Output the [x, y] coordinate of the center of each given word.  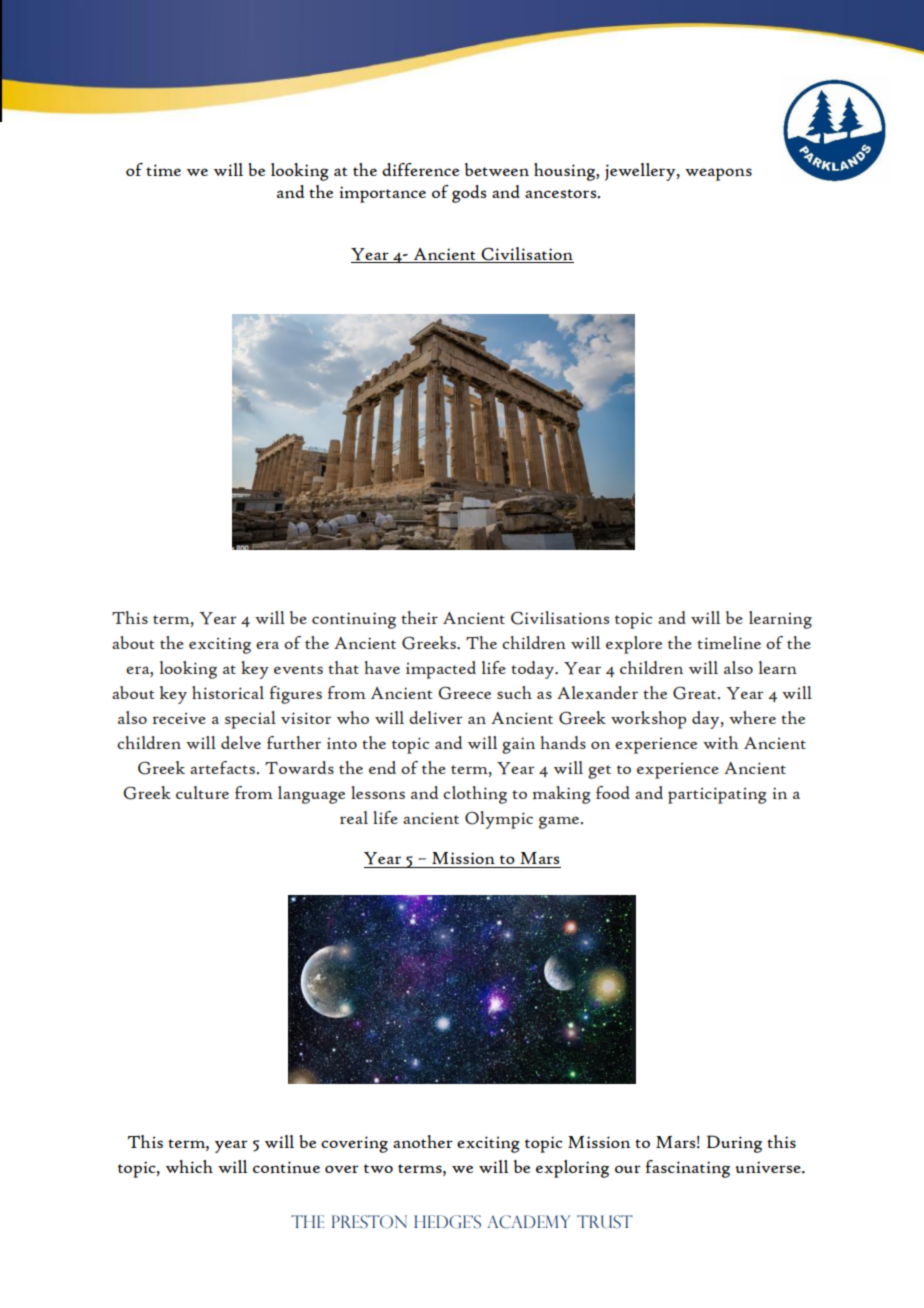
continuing [354, 620]
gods [469, 194]
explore [634, 645]
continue [286, 1167]
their [419, 617]
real [354, 817]
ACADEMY [528, 1222]
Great [696, 693]
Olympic [499, 820]
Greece [464, 693]
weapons [718, 174]
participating [717, 795]
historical [228, 692]
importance [383, 194]
